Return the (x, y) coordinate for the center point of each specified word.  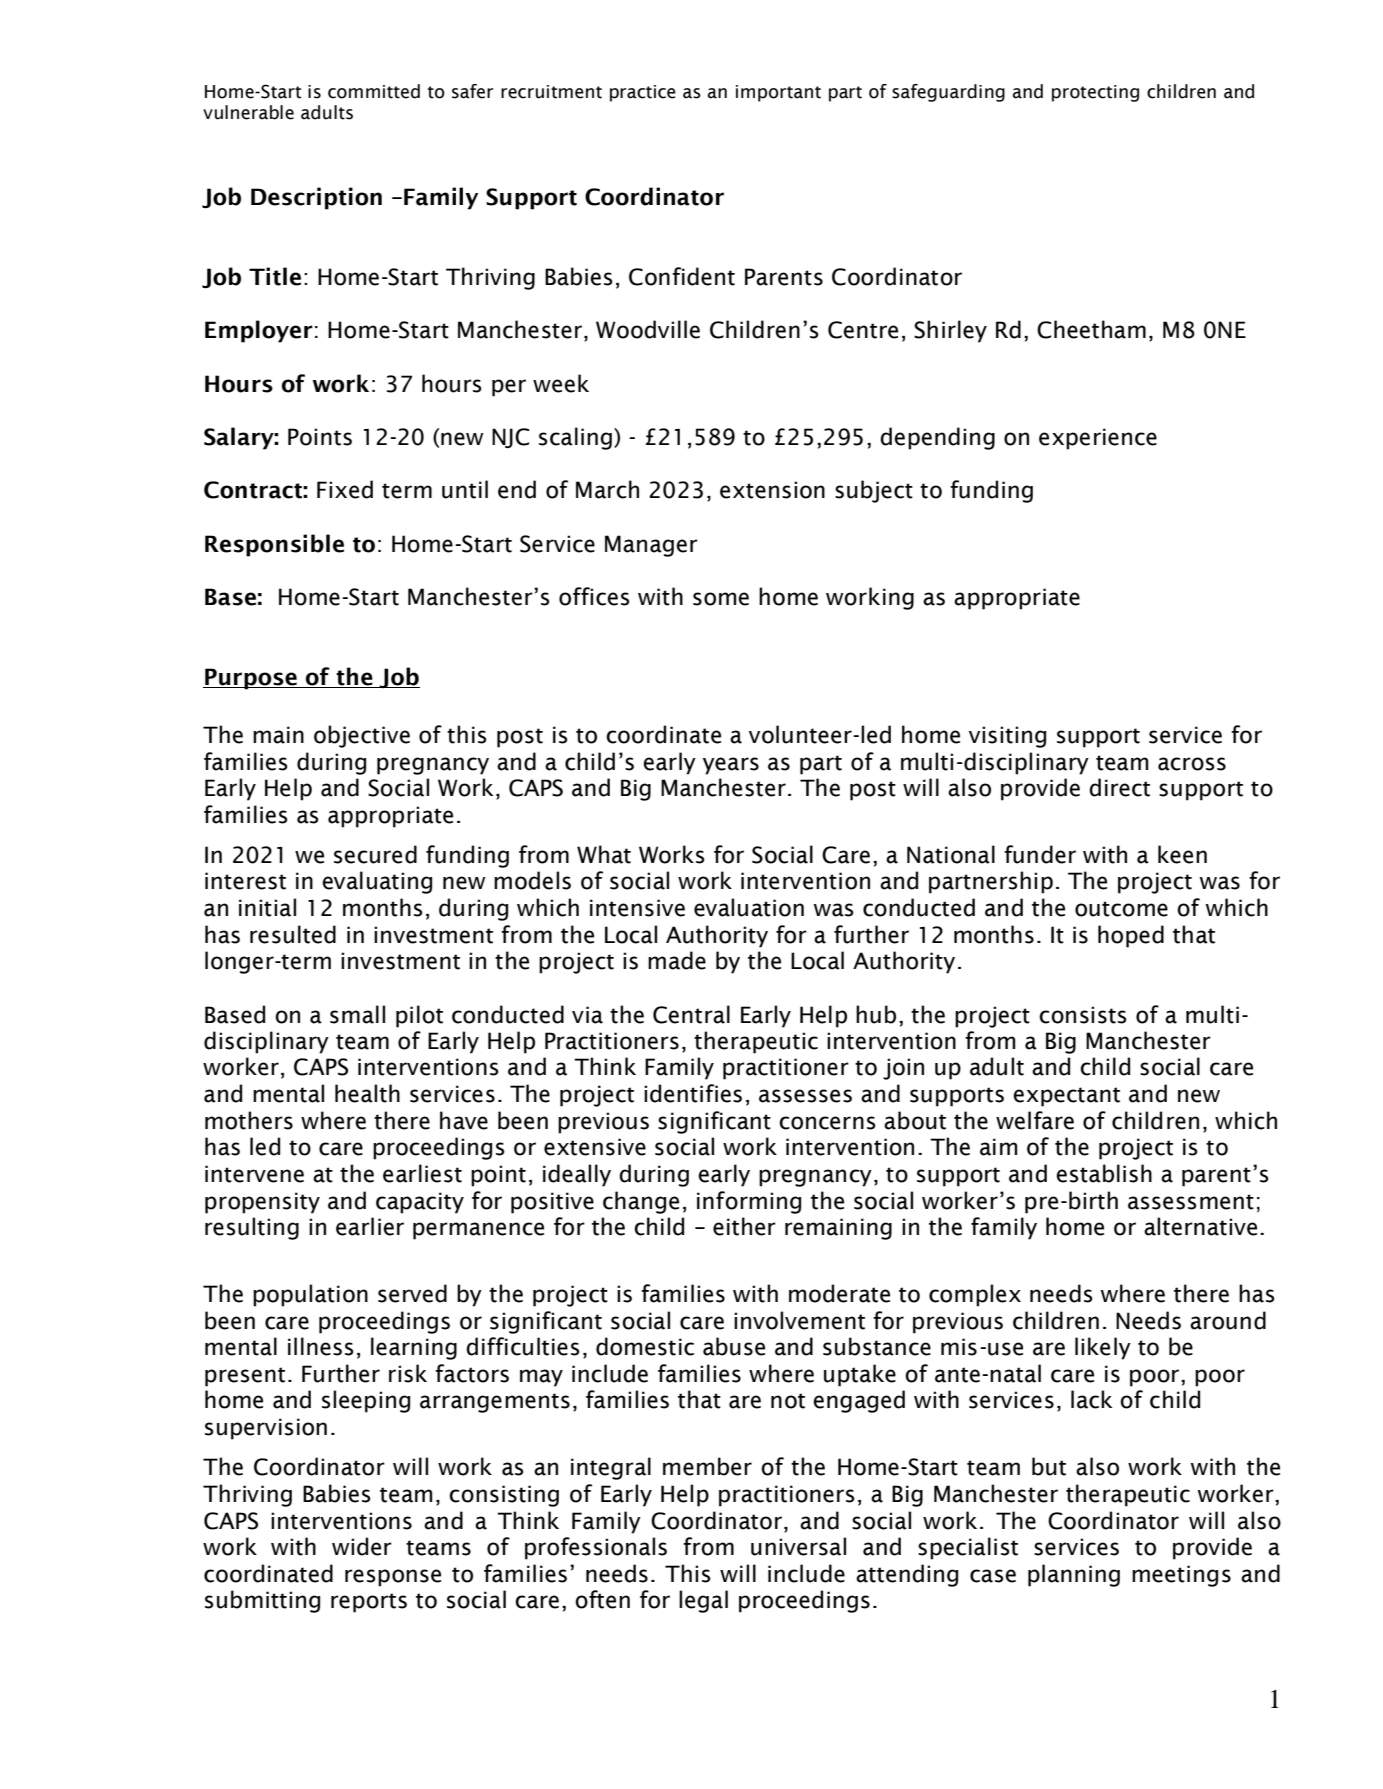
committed (374, 91)
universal (798, 1546)
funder (1040, 854)
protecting (1095, 93)
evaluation (749, 907)
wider (362, 1546)
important (778, 93)
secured (375, 854)
